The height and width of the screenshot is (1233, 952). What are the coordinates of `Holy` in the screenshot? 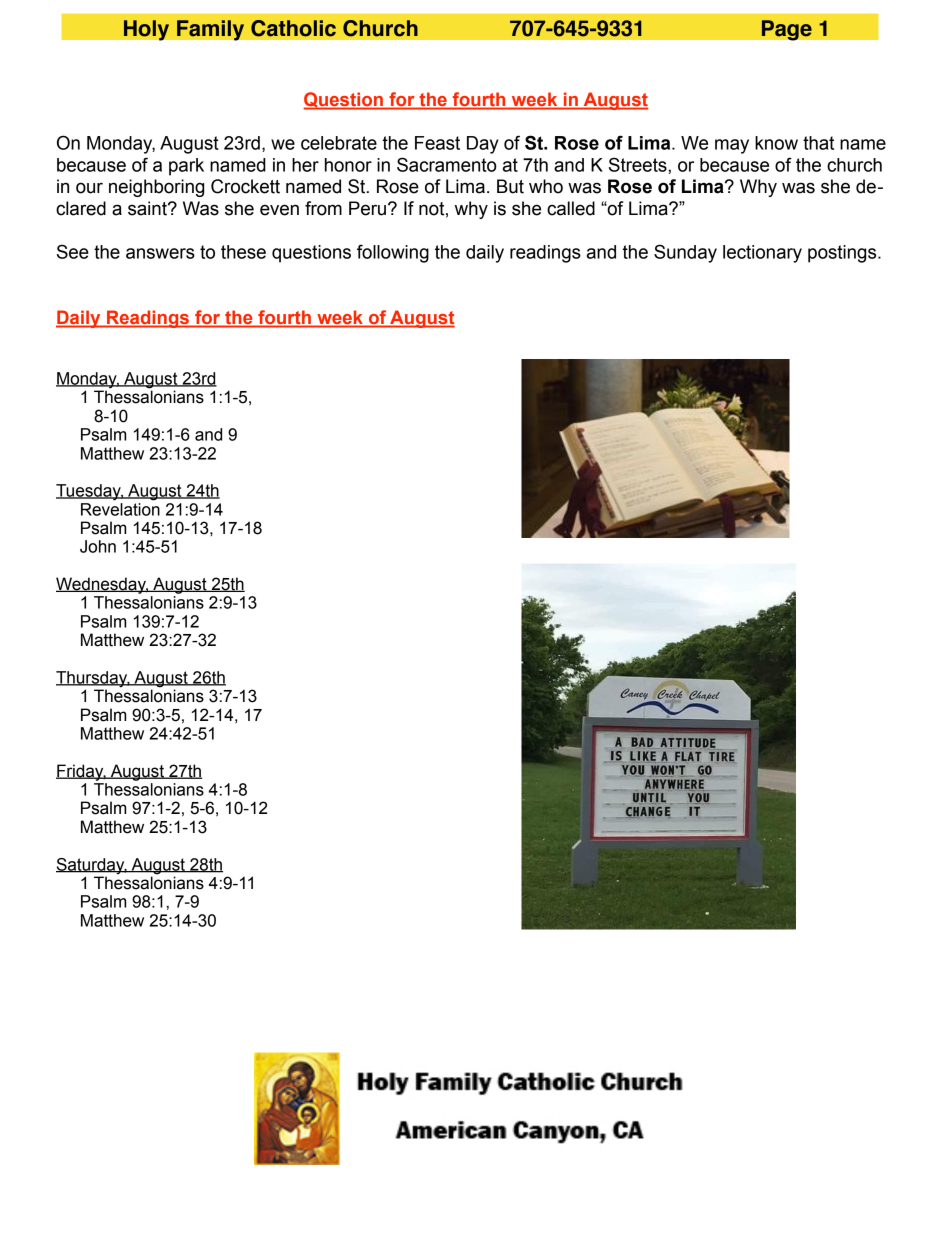 It's located at (146, 30).
